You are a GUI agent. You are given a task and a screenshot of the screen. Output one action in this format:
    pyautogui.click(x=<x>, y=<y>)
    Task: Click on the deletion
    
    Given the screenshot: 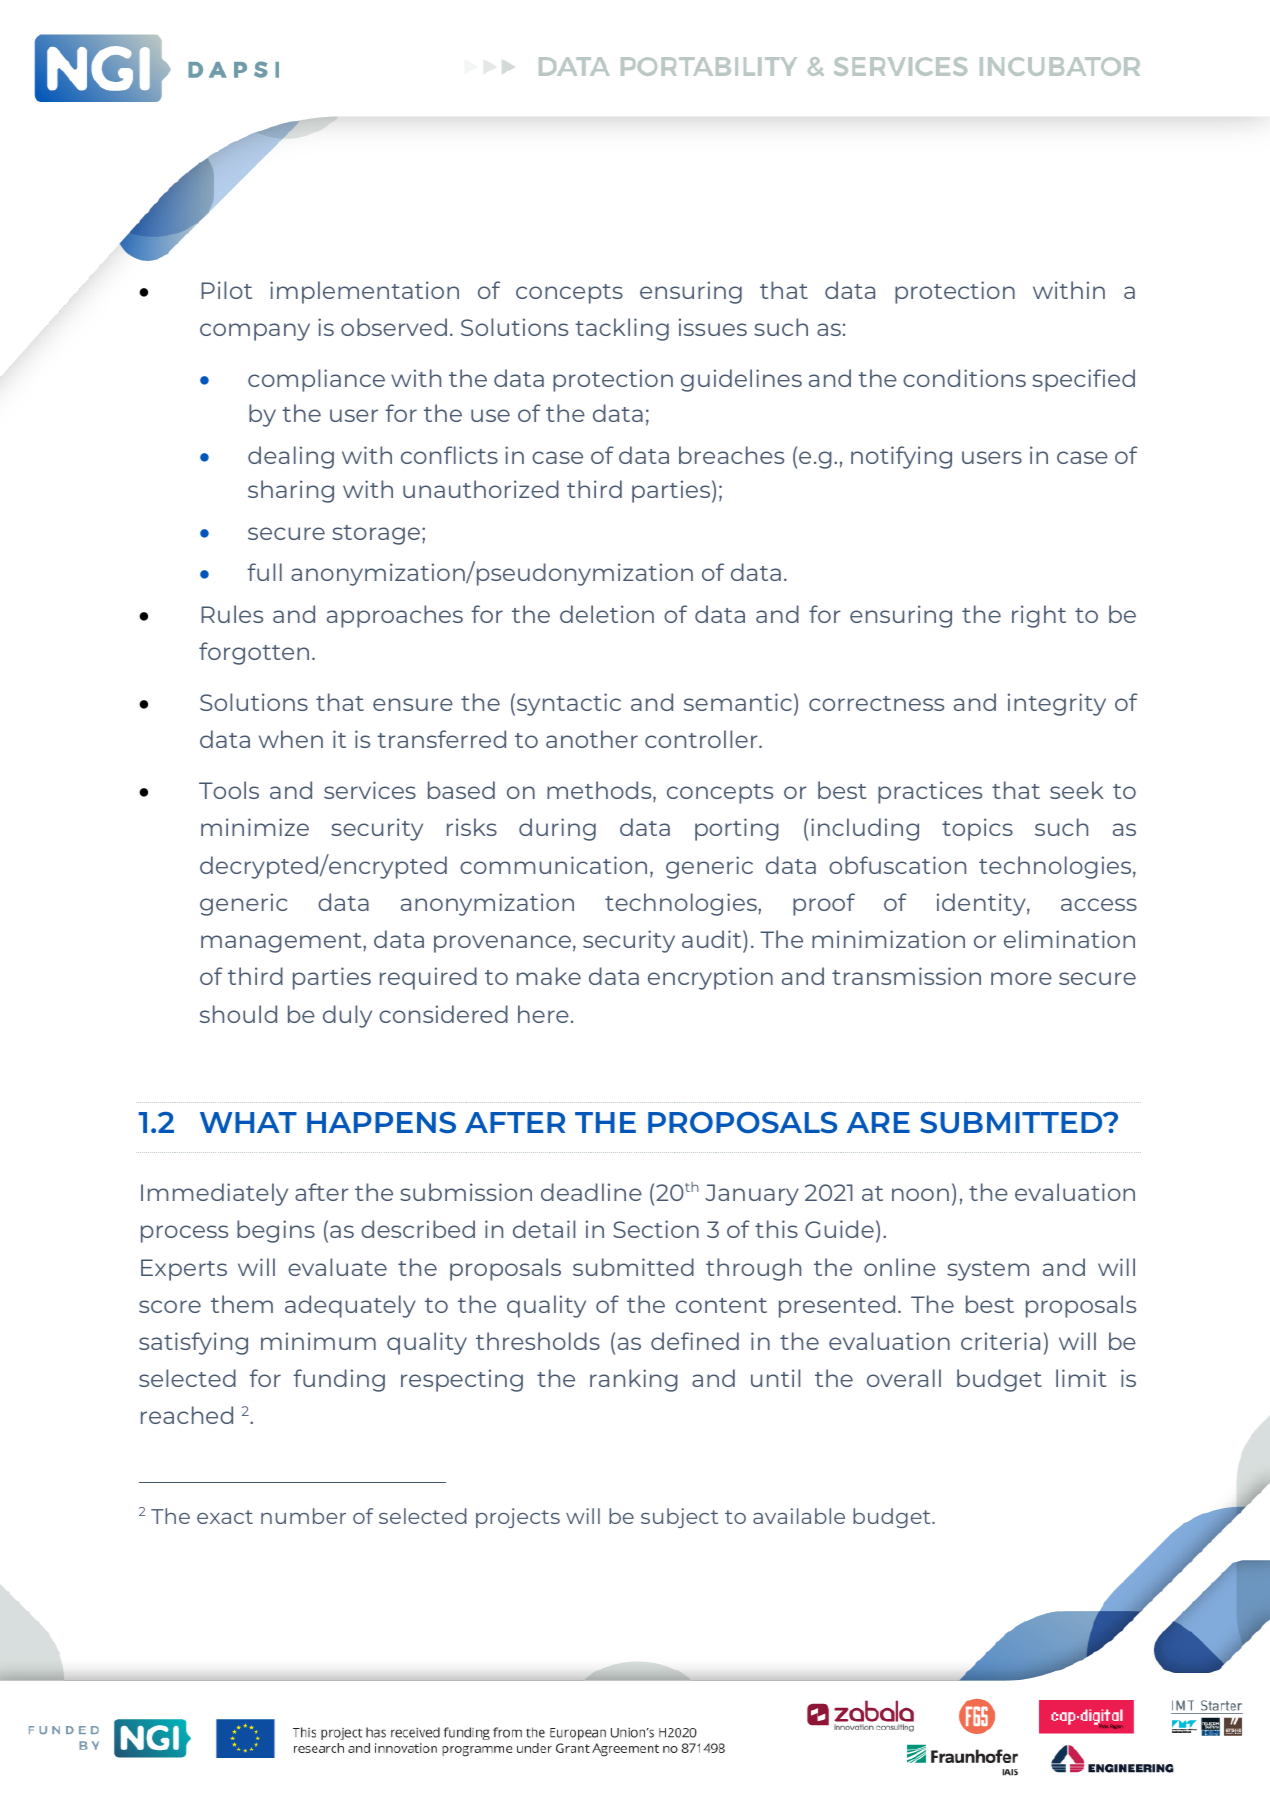 What is the action you would take?
    pyautogui.click(x=607, y=614)
